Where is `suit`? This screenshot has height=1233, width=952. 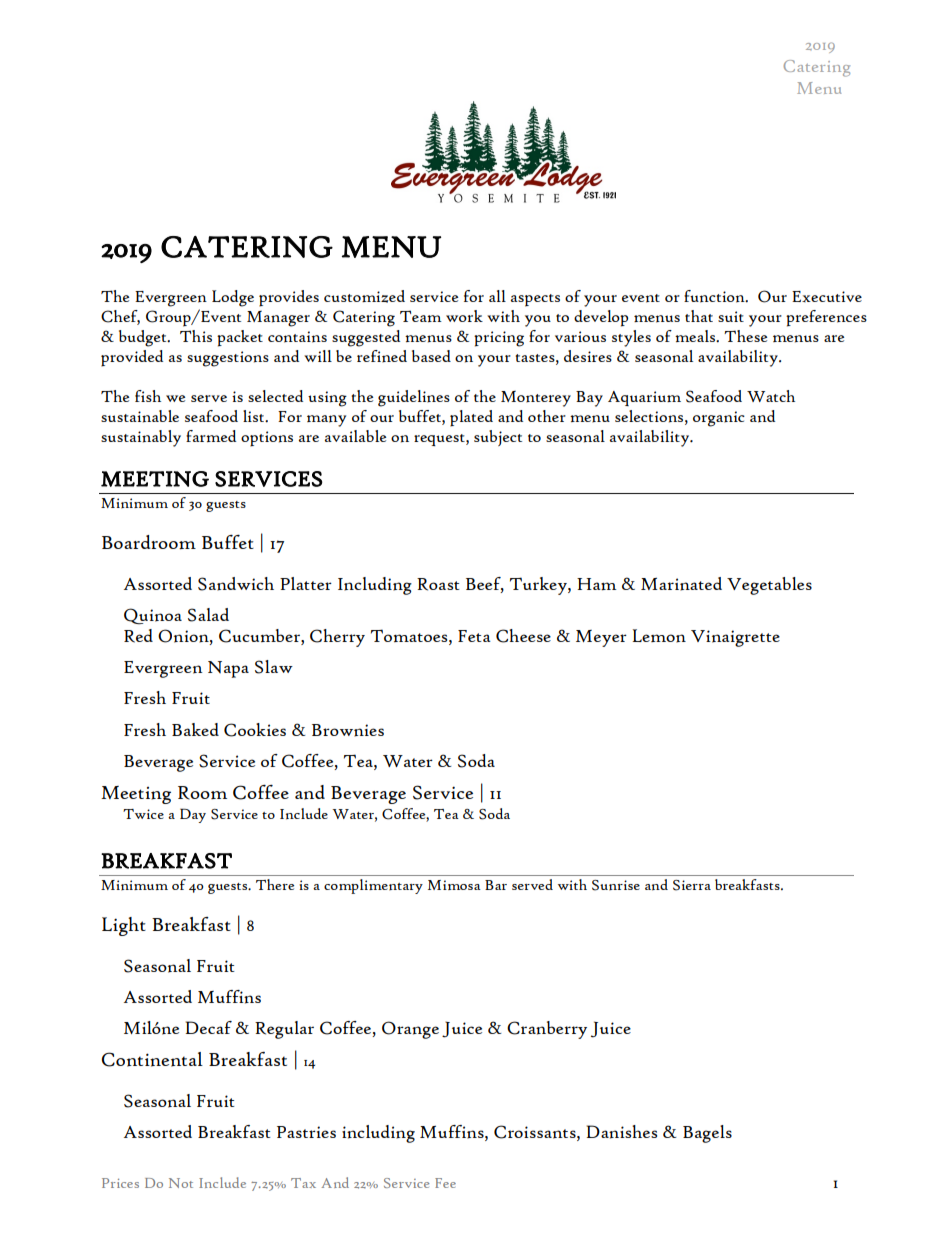
suit is located at coordinates (731, 316).
